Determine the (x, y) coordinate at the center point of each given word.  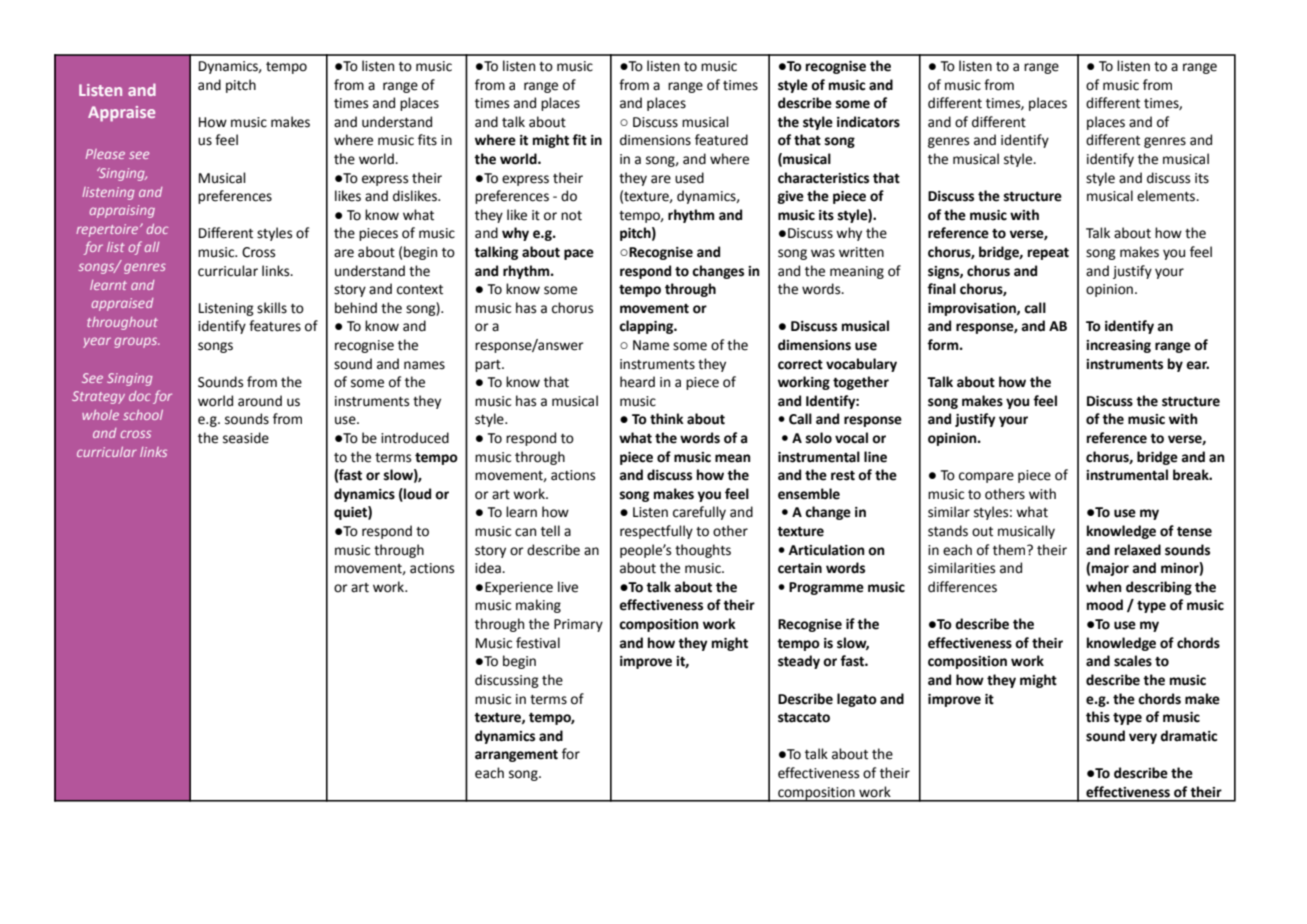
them (1010, 550)
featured (721, 140)
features (275, 326)
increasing (1118, 346)
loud (416, 494)
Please (105, 154)
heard (637, 382)
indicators (868, 122)
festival (538, 643)
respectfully (656, 532)
